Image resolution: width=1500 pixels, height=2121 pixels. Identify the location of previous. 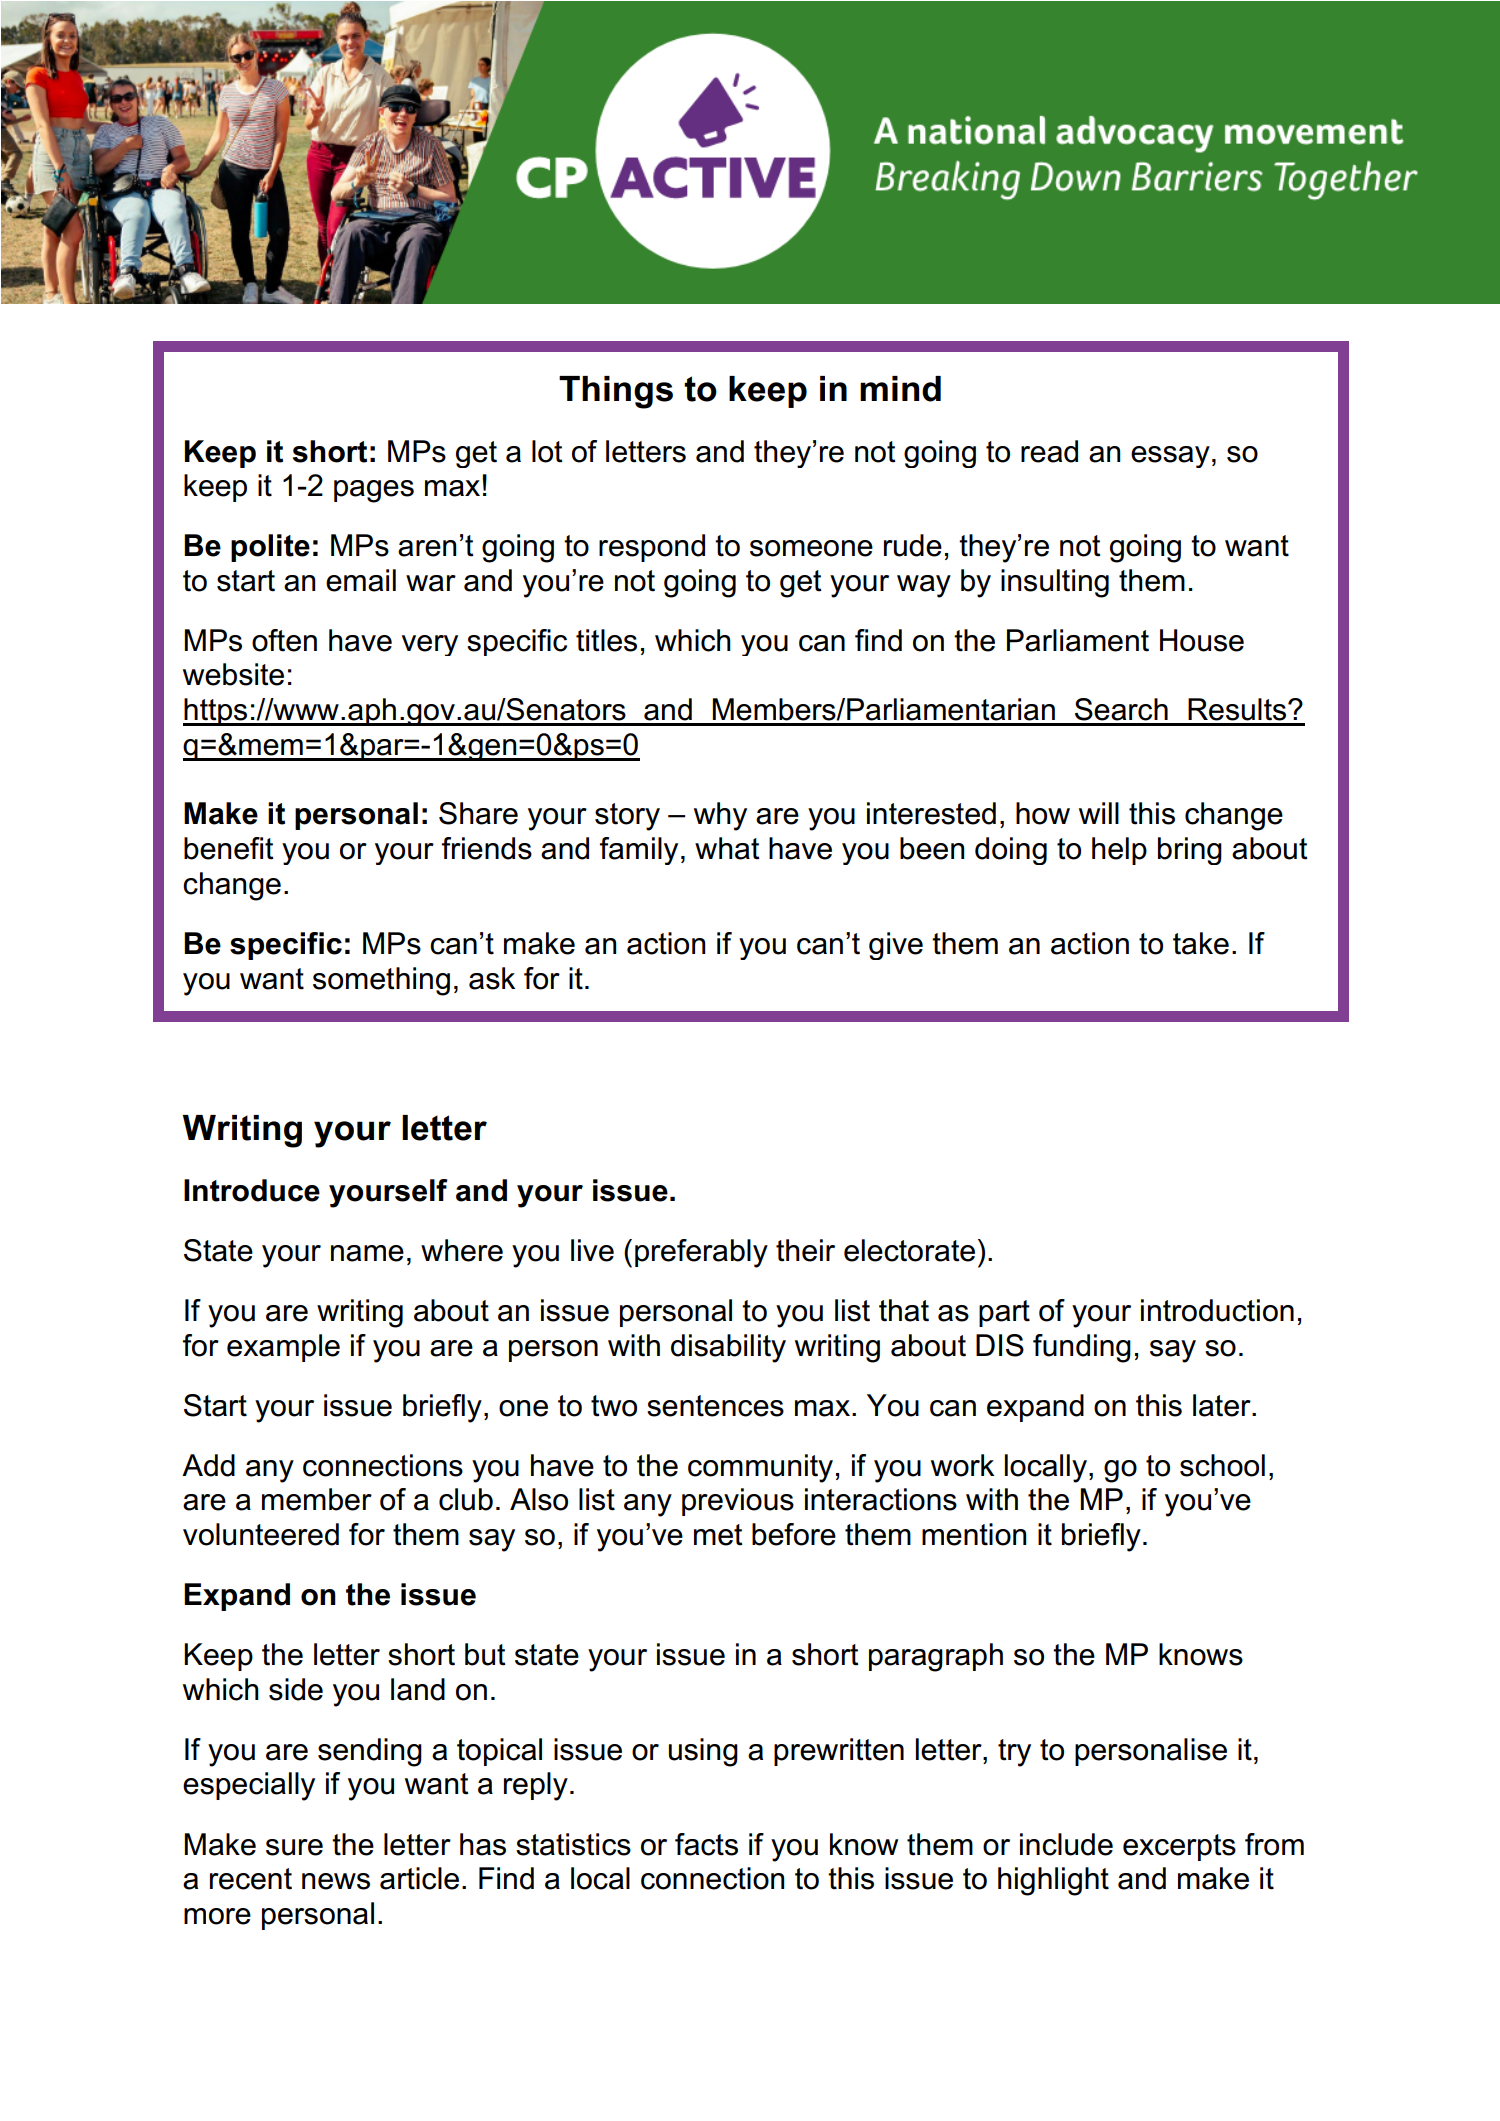
(738, 1502).
